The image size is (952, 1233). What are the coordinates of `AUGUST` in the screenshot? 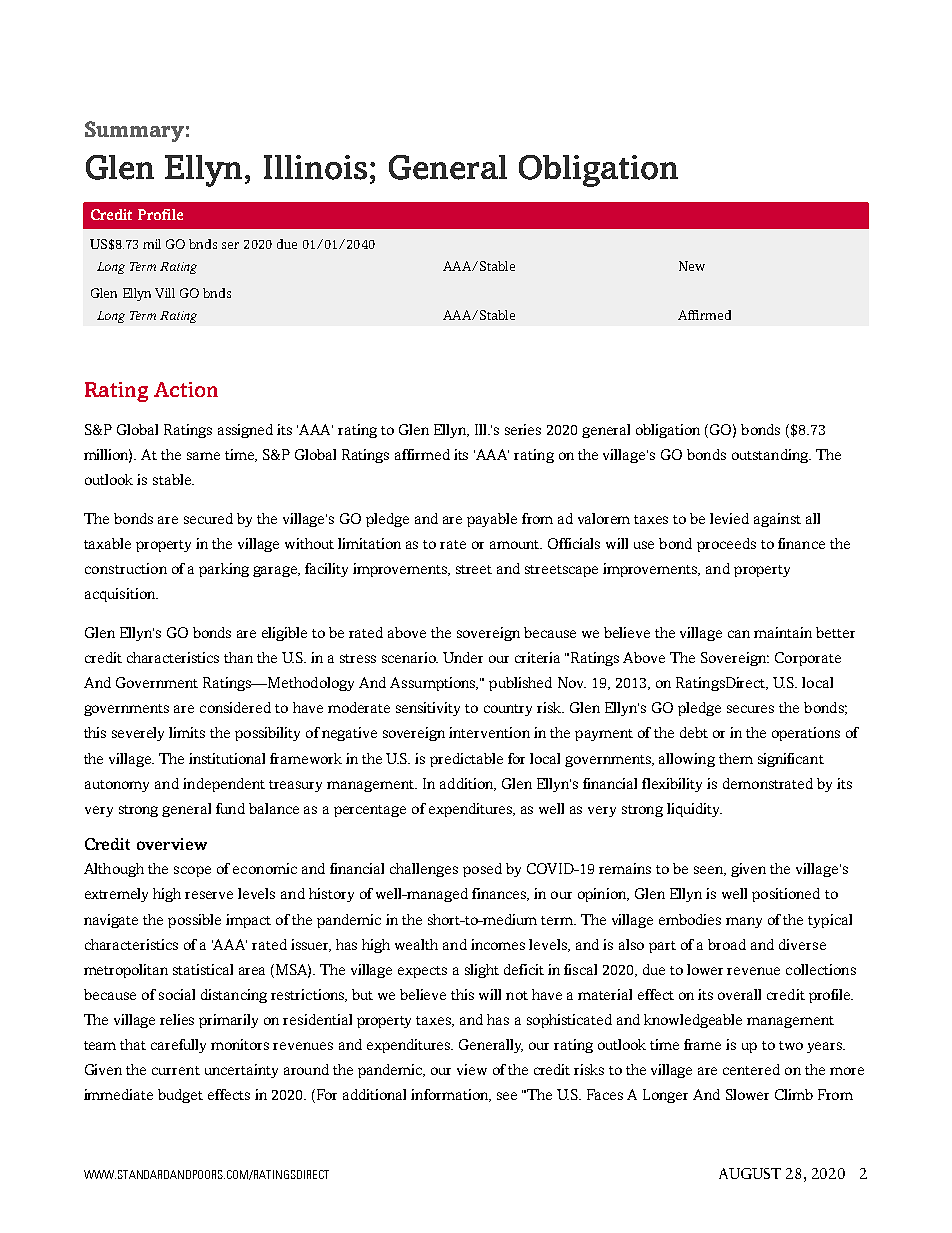 It's located at (750, 1173).
